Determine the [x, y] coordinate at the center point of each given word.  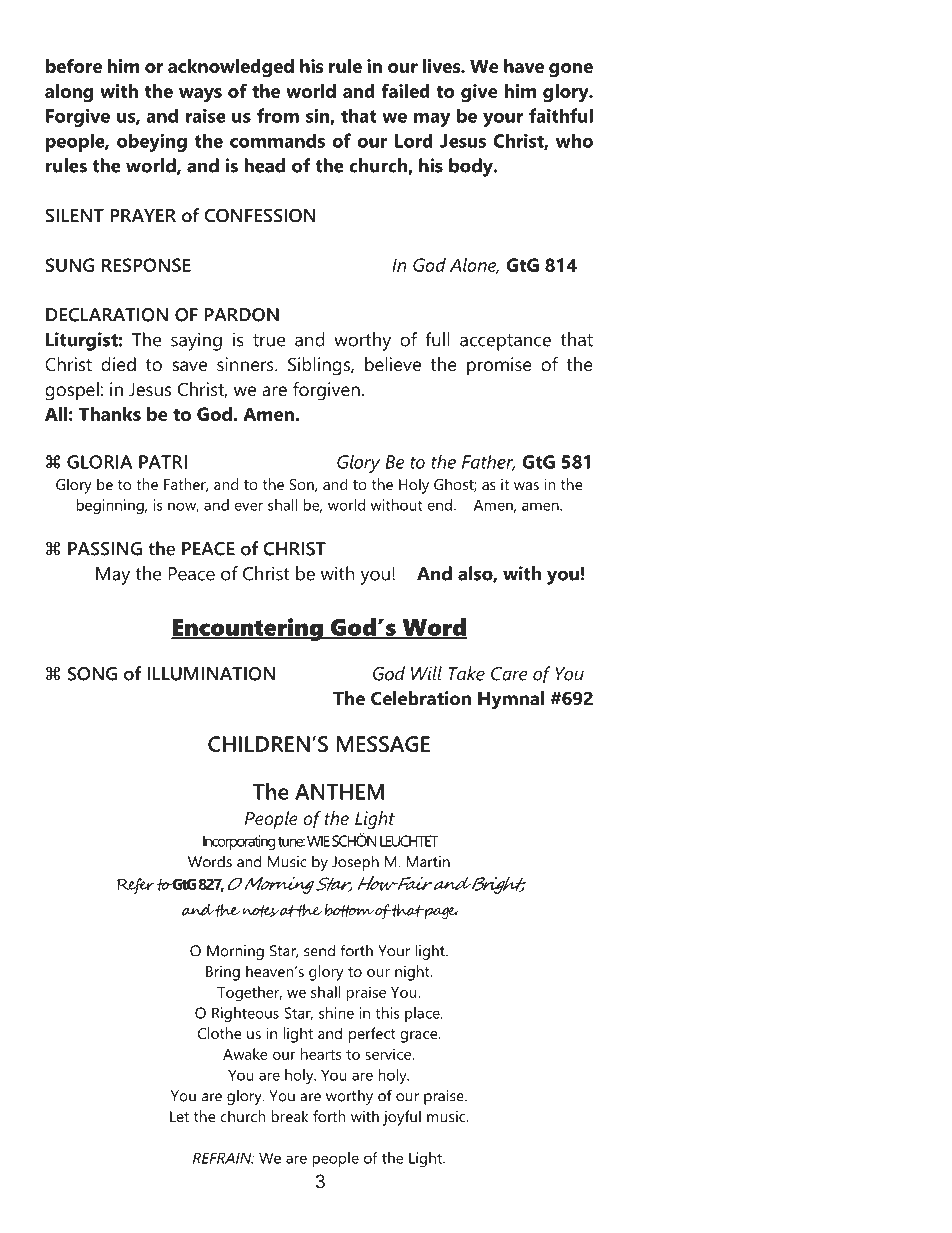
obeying [152, 142]
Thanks [109, 414]
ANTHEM [339, 792]
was [526, 486]
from [278, 115]
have [524, 66]
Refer [137, 886]
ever [248, 506]
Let [179, 1116]
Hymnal [511, 700]
